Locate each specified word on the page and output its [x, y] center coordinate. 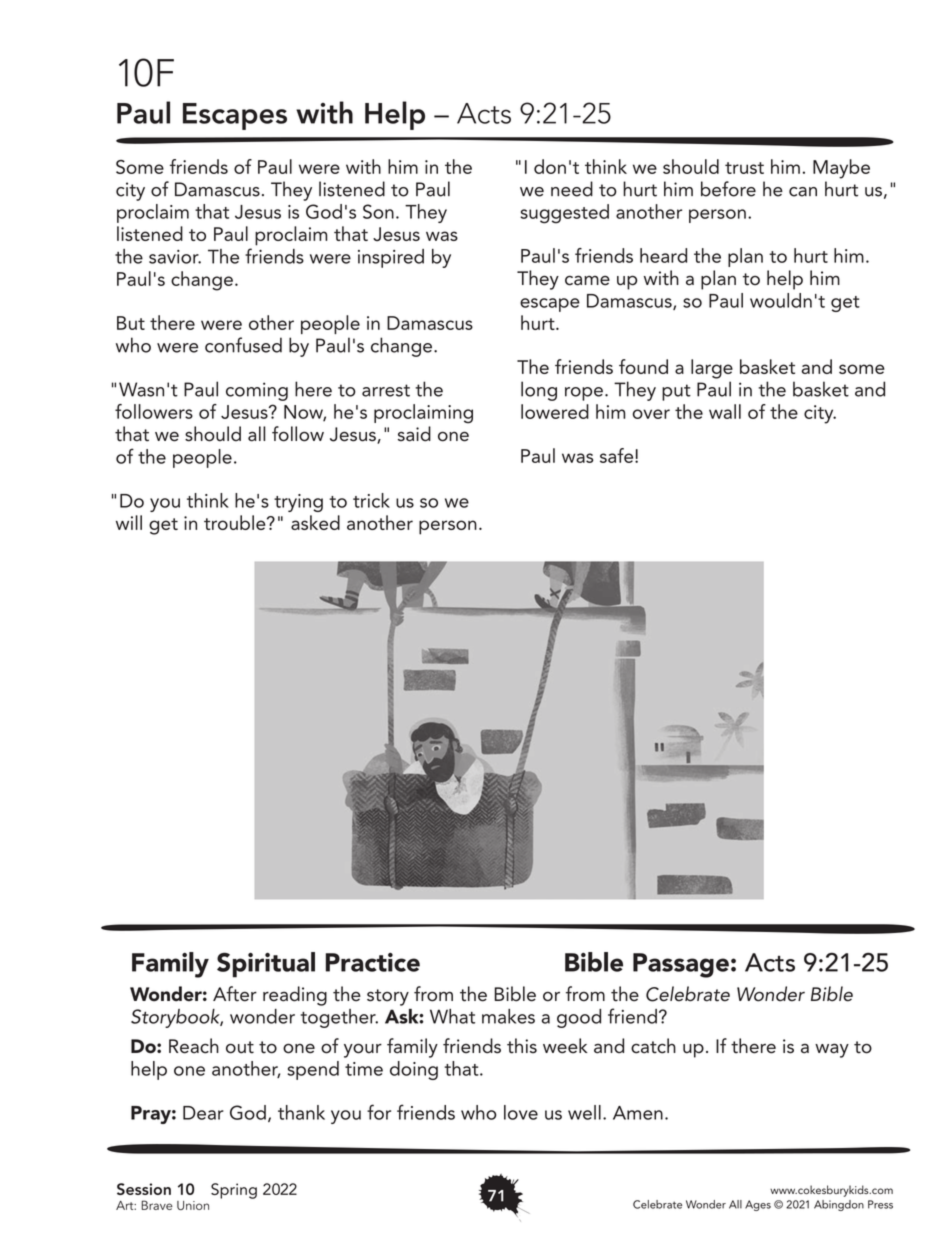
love [521, 1112]
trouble [236, 522]
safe [618, 455]
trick [371, 500]
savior [175, 257]
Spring [234, 1191]
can [803, 192]
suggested [564, 214]
